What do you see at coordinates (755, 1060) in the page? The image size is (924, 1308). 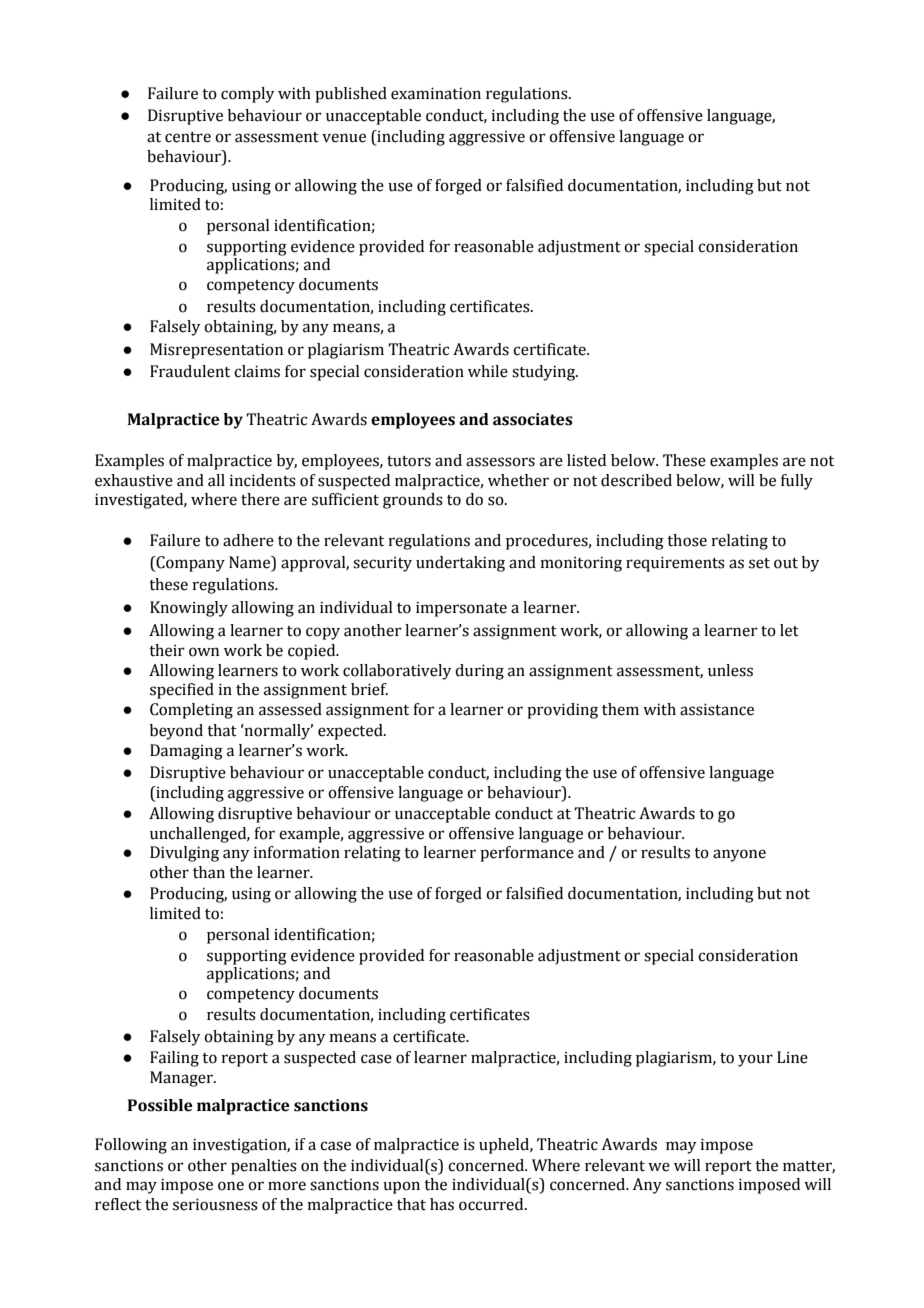 I see `your` at bounding box center [755, 1060].
